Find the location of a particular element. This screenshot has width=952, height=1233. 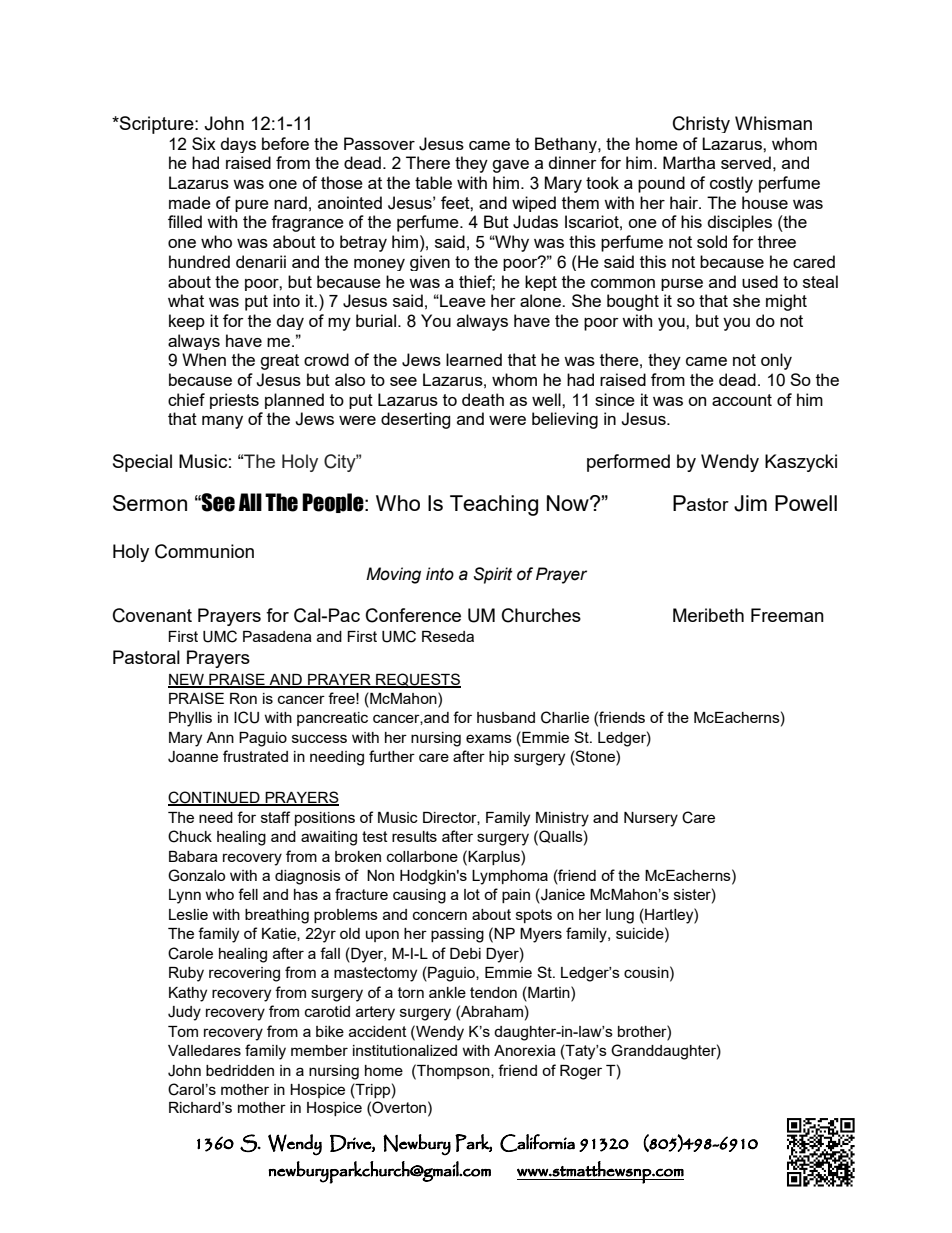

priests is located at coordinates (234, 401).
